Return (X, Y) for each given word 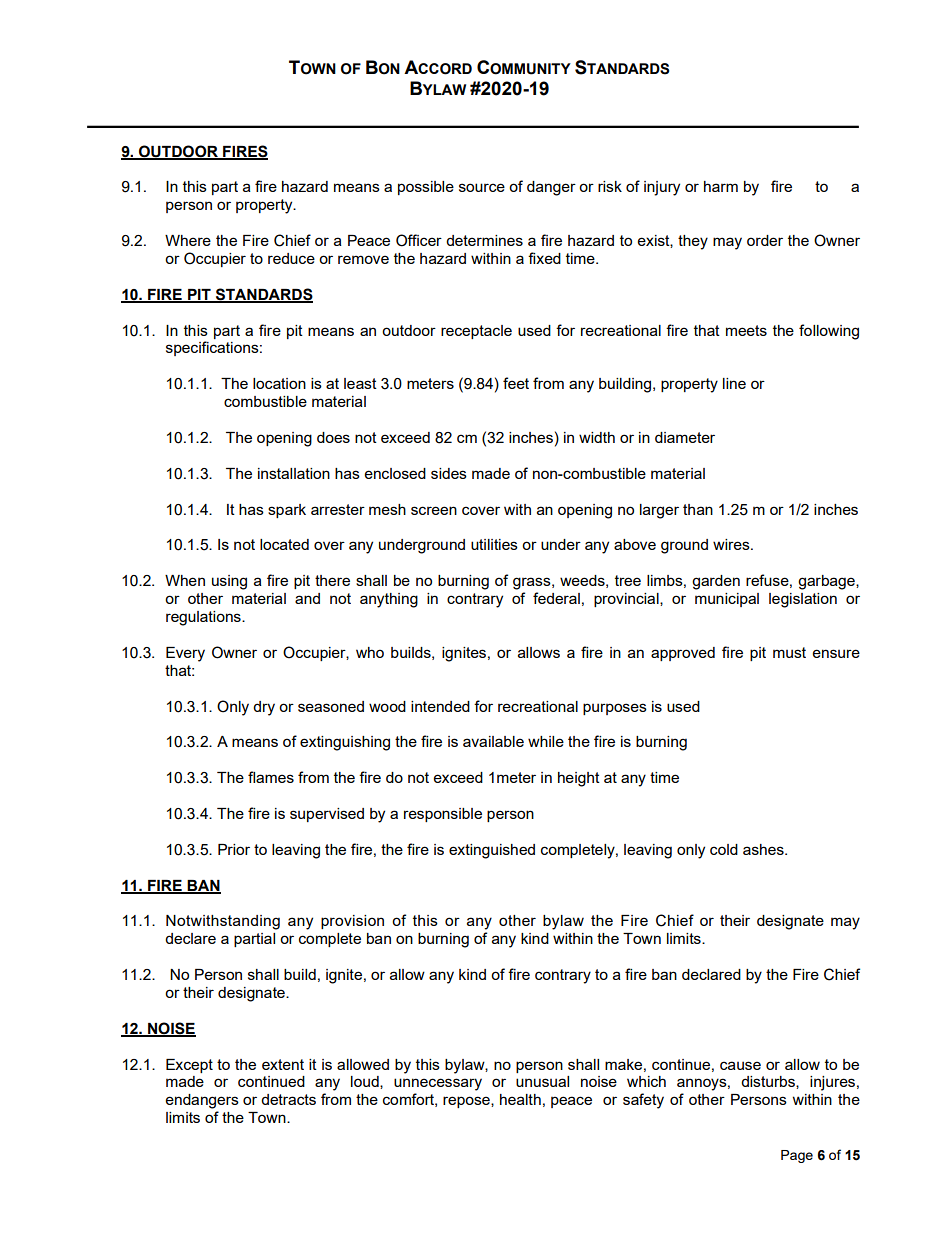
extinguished (492, 851)
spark (287, 511)
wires (732, 544)
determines (484, 240)
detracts (288, 1099)
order (765, 240)
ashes (764, 849)
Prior (234, 849)
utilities (494, 544)
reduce (291, 258)
